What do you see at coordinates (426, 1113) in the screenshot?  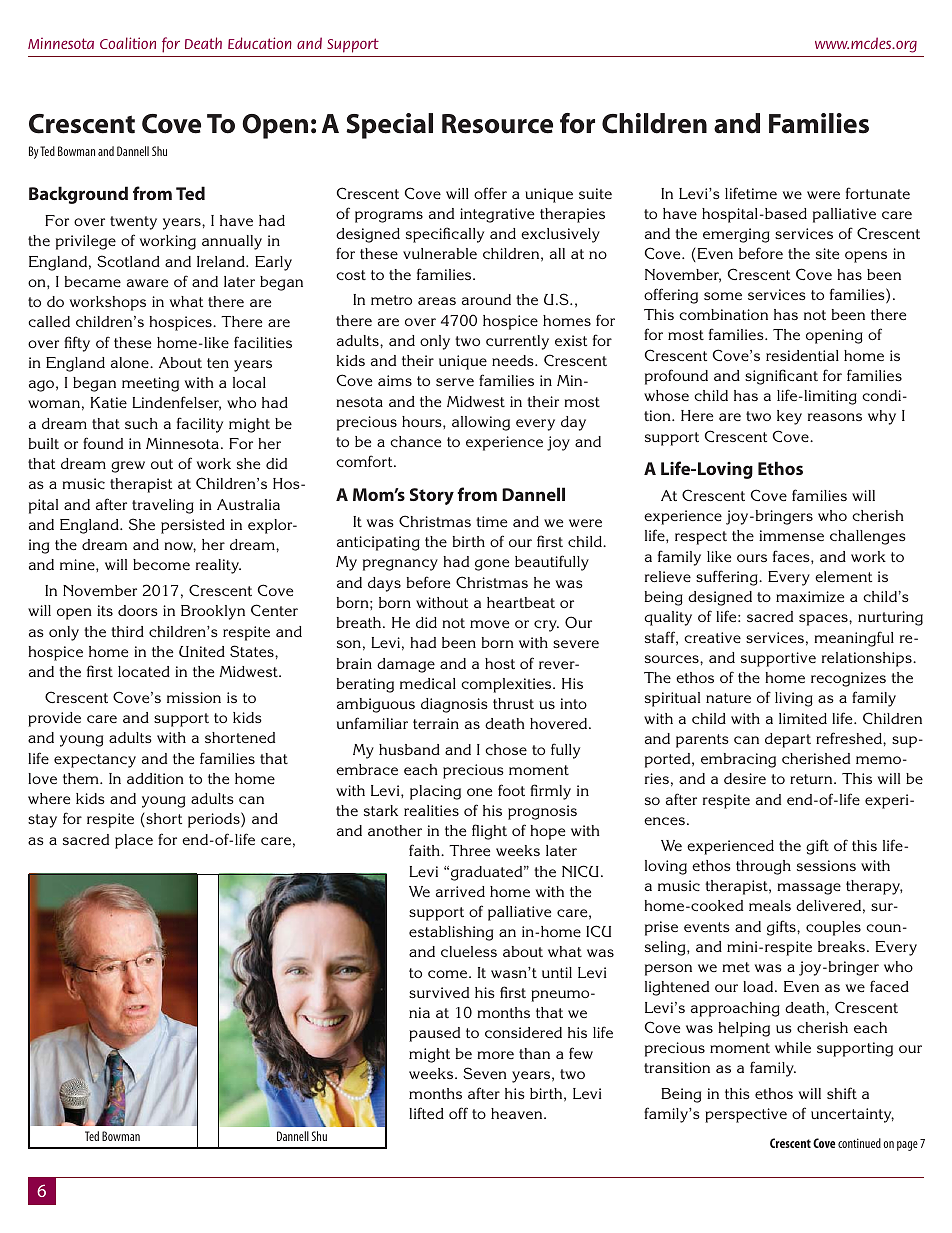 I see `lifted` at bounding box center [426, 1113].
